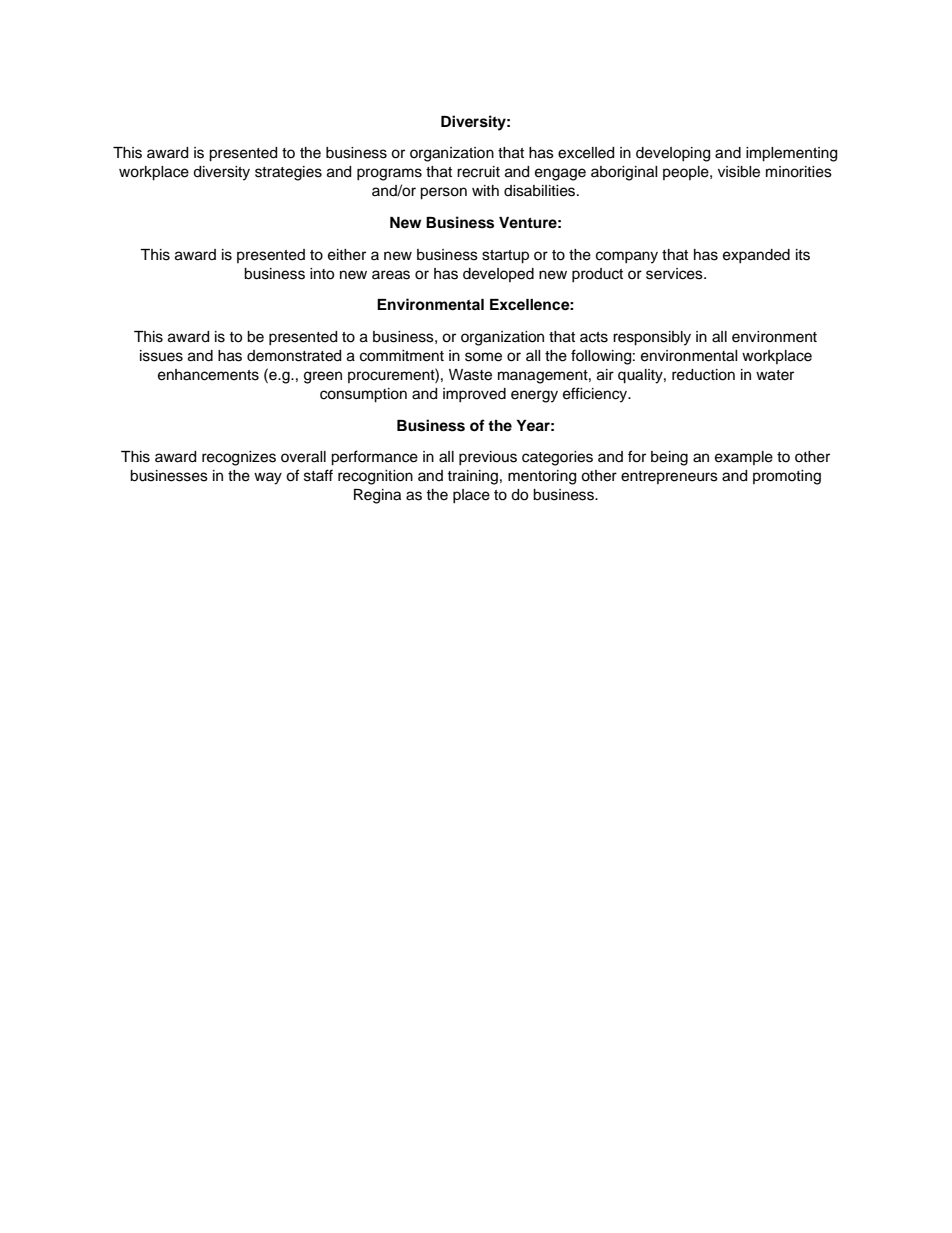 The image size is (952, 1233). I want to click on training, so click(472, 477).
